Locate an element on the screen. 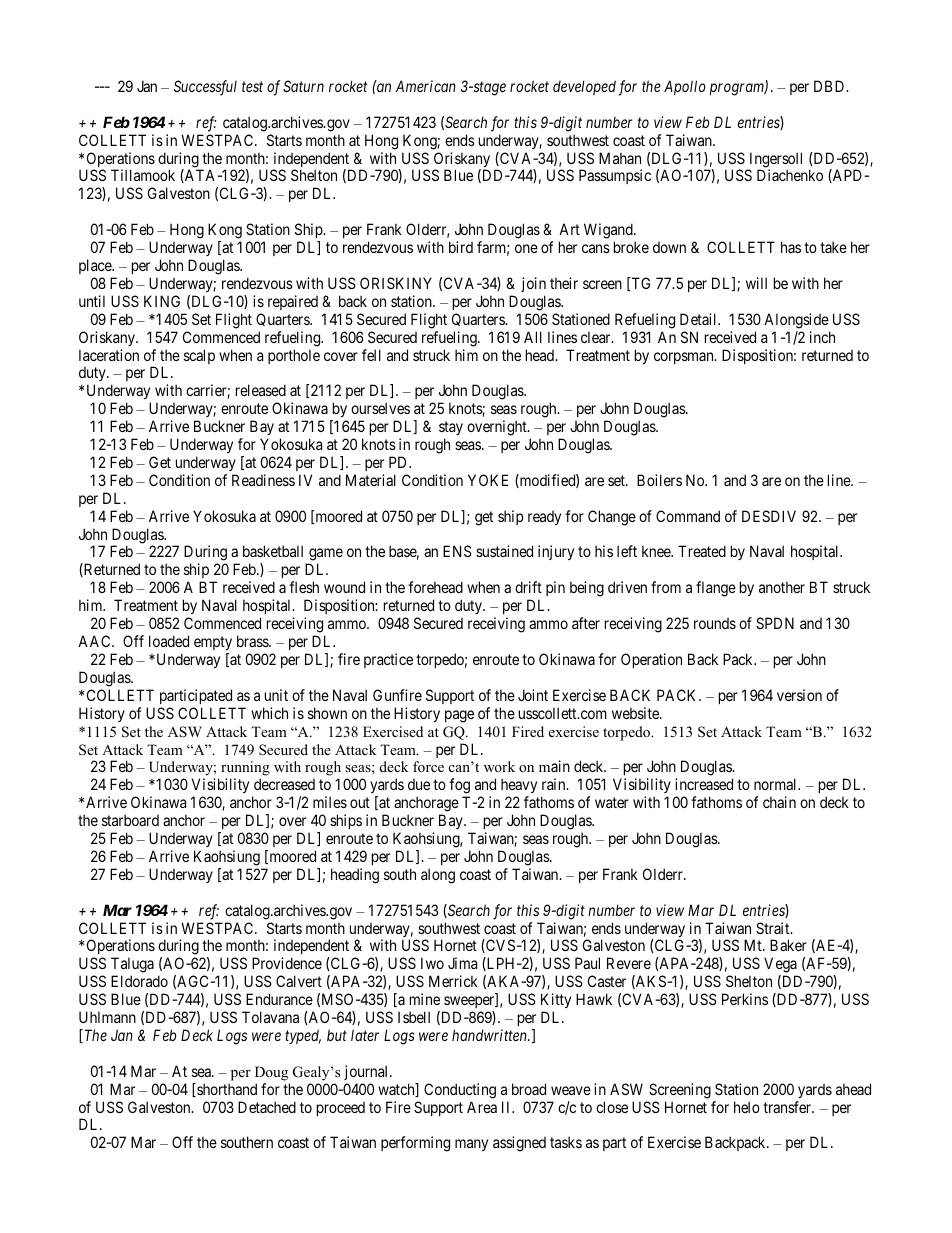  Successful is located at coordinates (205, 88).
